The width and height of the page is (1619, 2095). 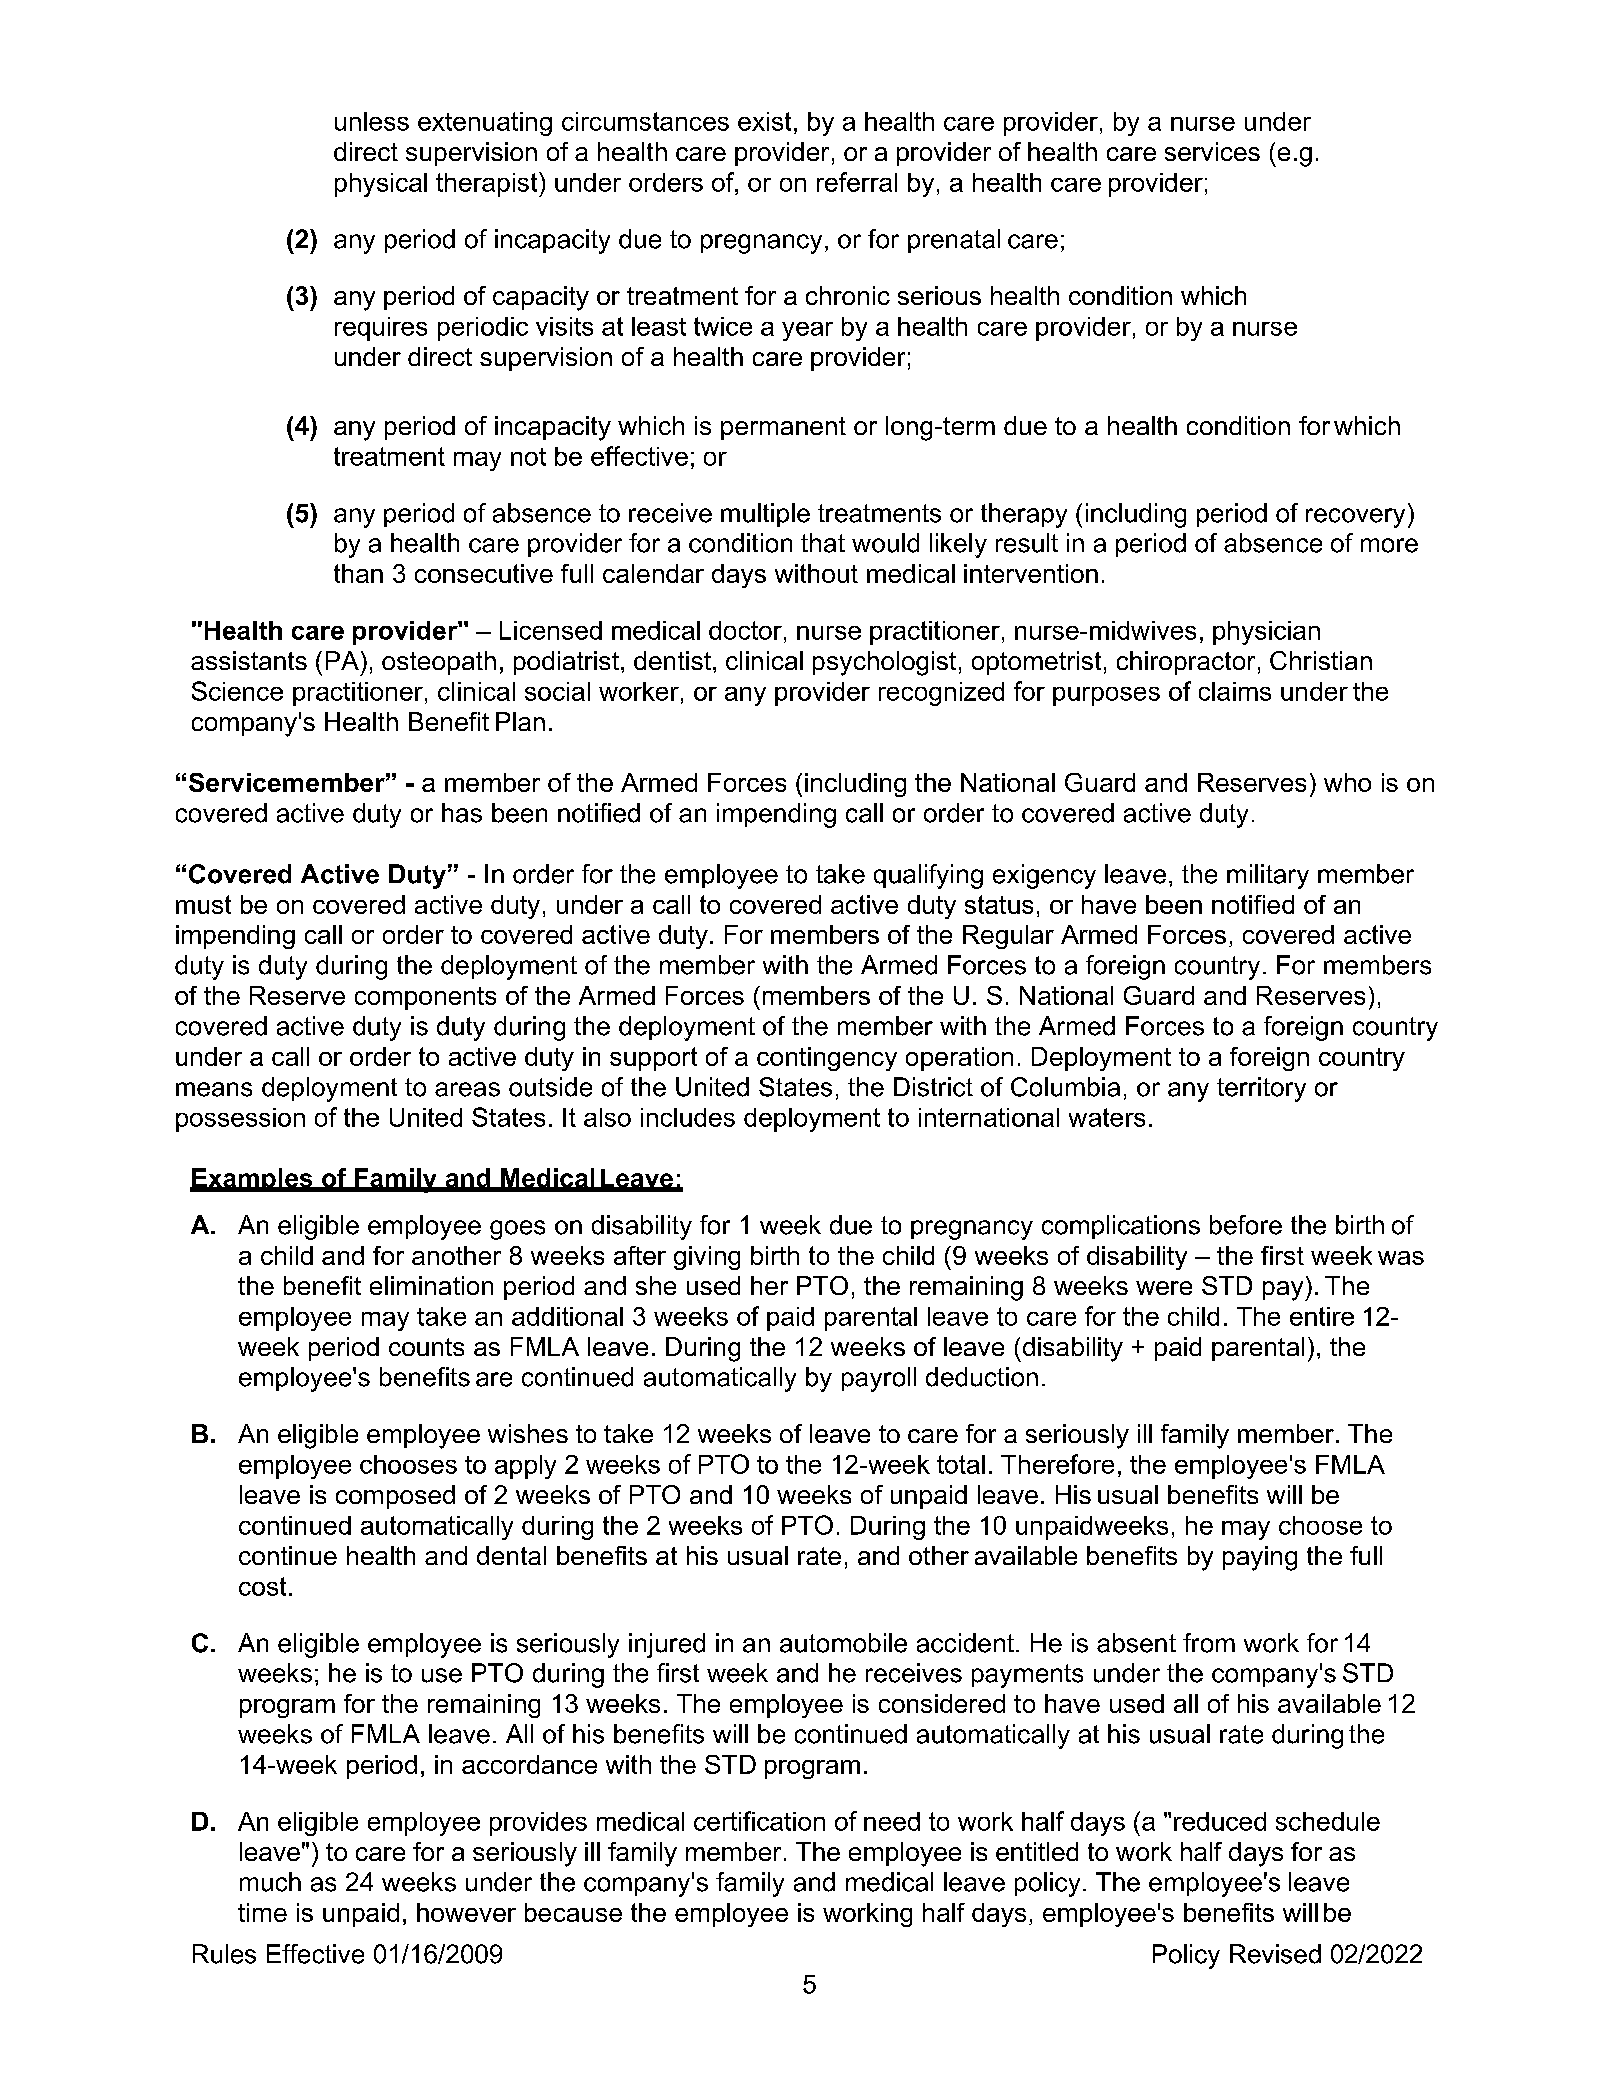 What do you see at coordinates (1275, 1954) in the page?
I see `Revised` at bounding box center [1275, 1954].
